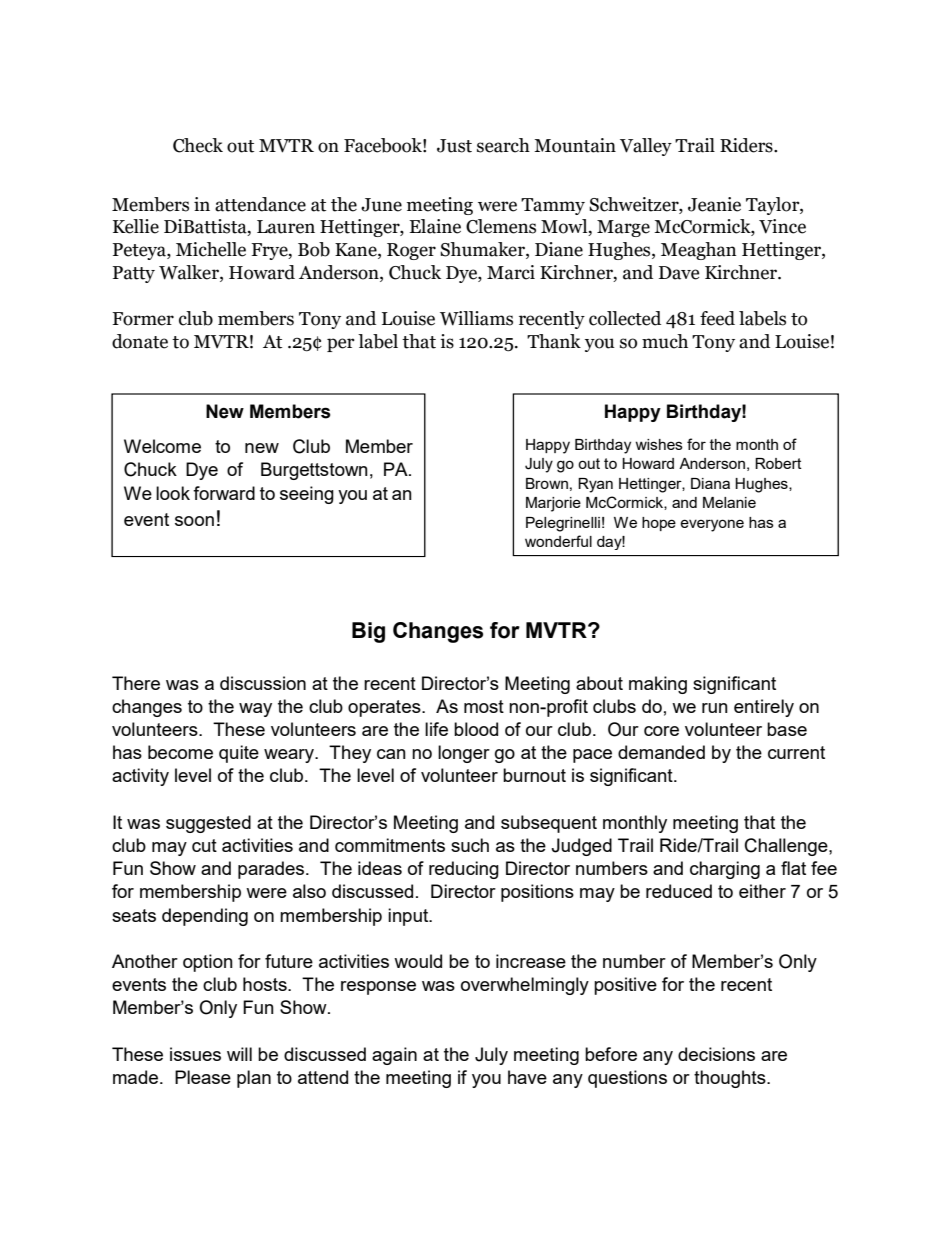 This screenshot has width=952, height=1233. What do you see at coordinates (454, 146) in the screenshot?
I see `Just` at bounding box center [454, 146].
